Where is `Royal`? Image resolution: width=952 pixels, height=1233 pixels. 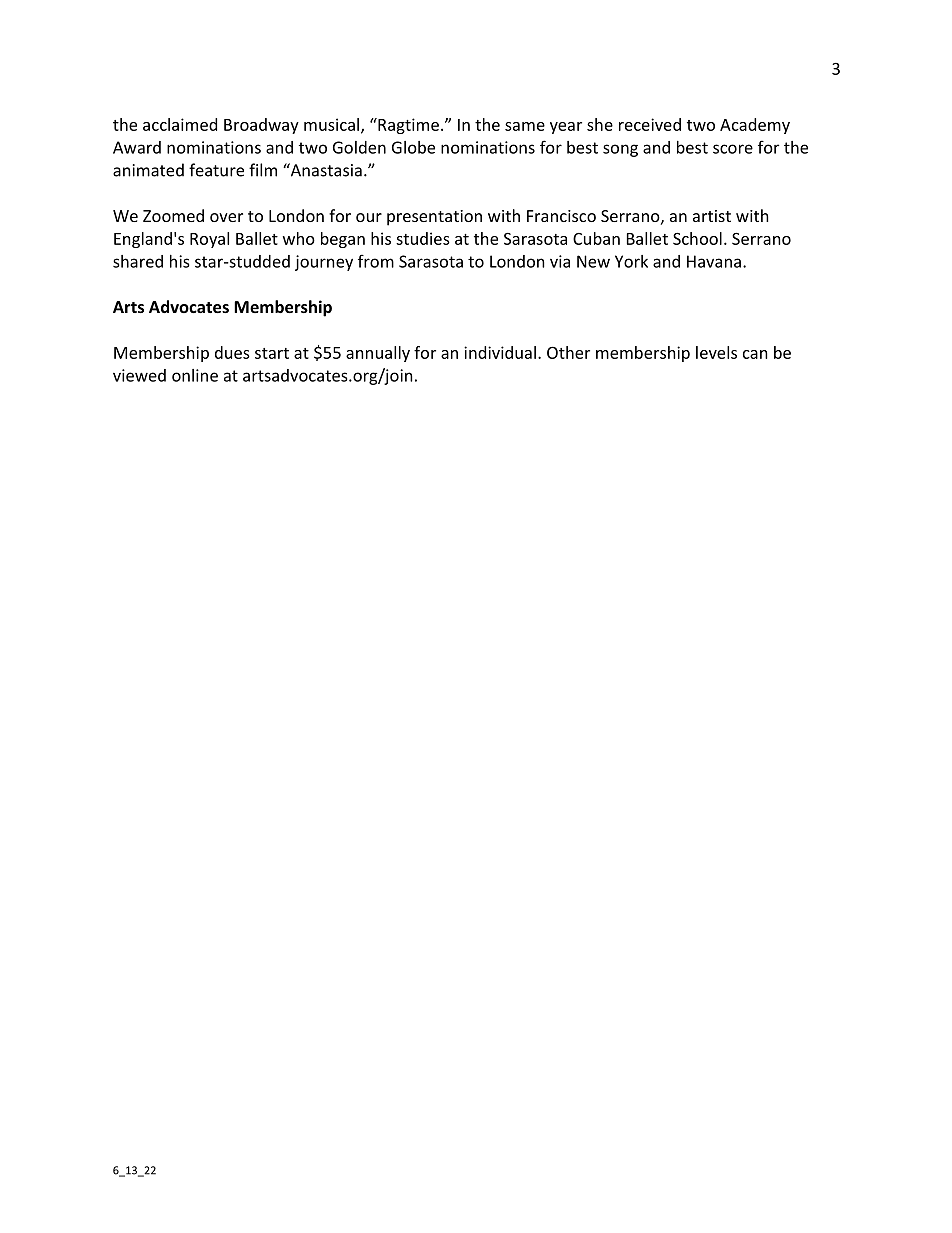
Royal is located at coordinates (209, 240).
